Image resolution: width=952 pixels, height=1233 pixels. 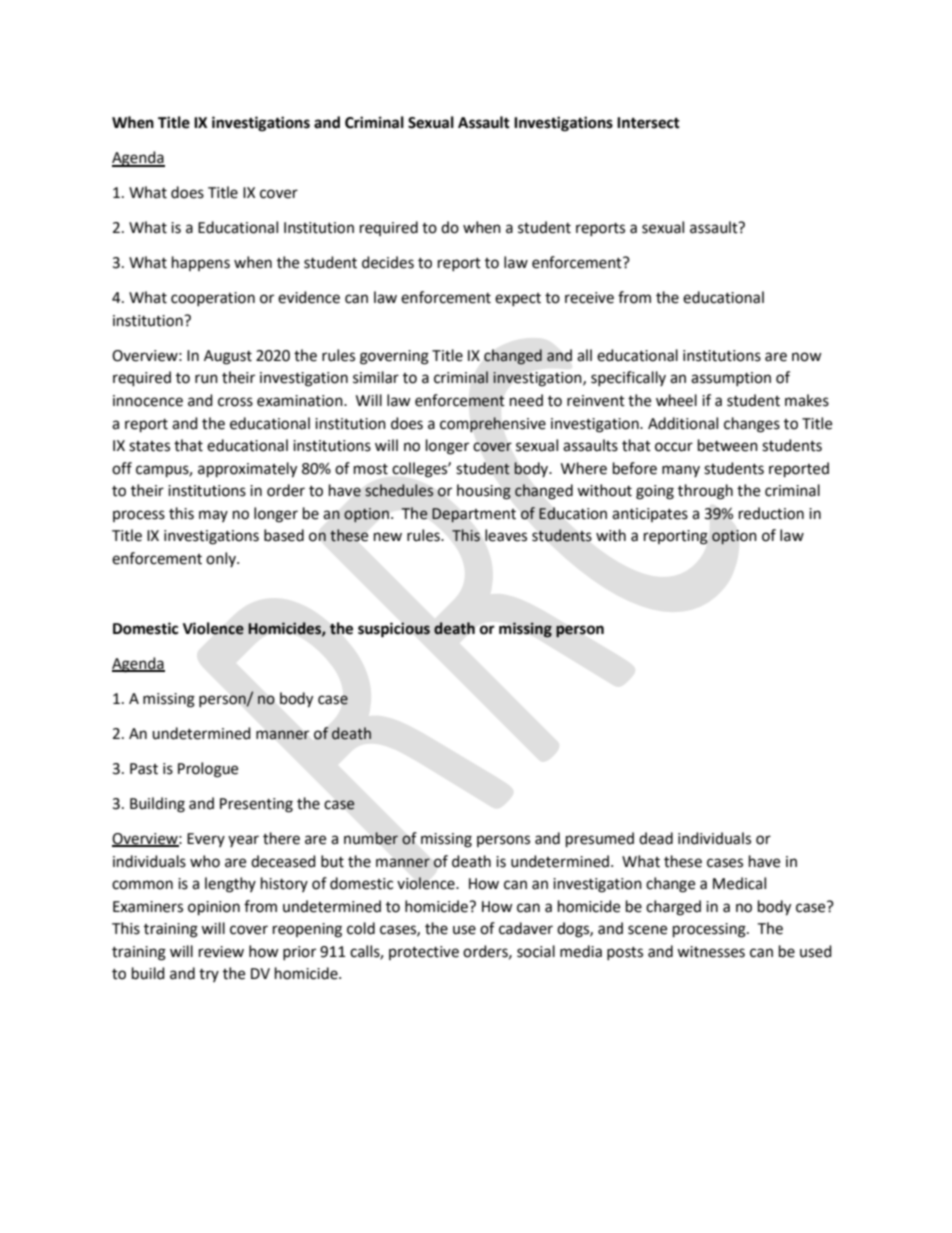 What do you see at coordinates (394, 630) in the screenshot?
I see `suspicious` at bounding box center [394, 630].
